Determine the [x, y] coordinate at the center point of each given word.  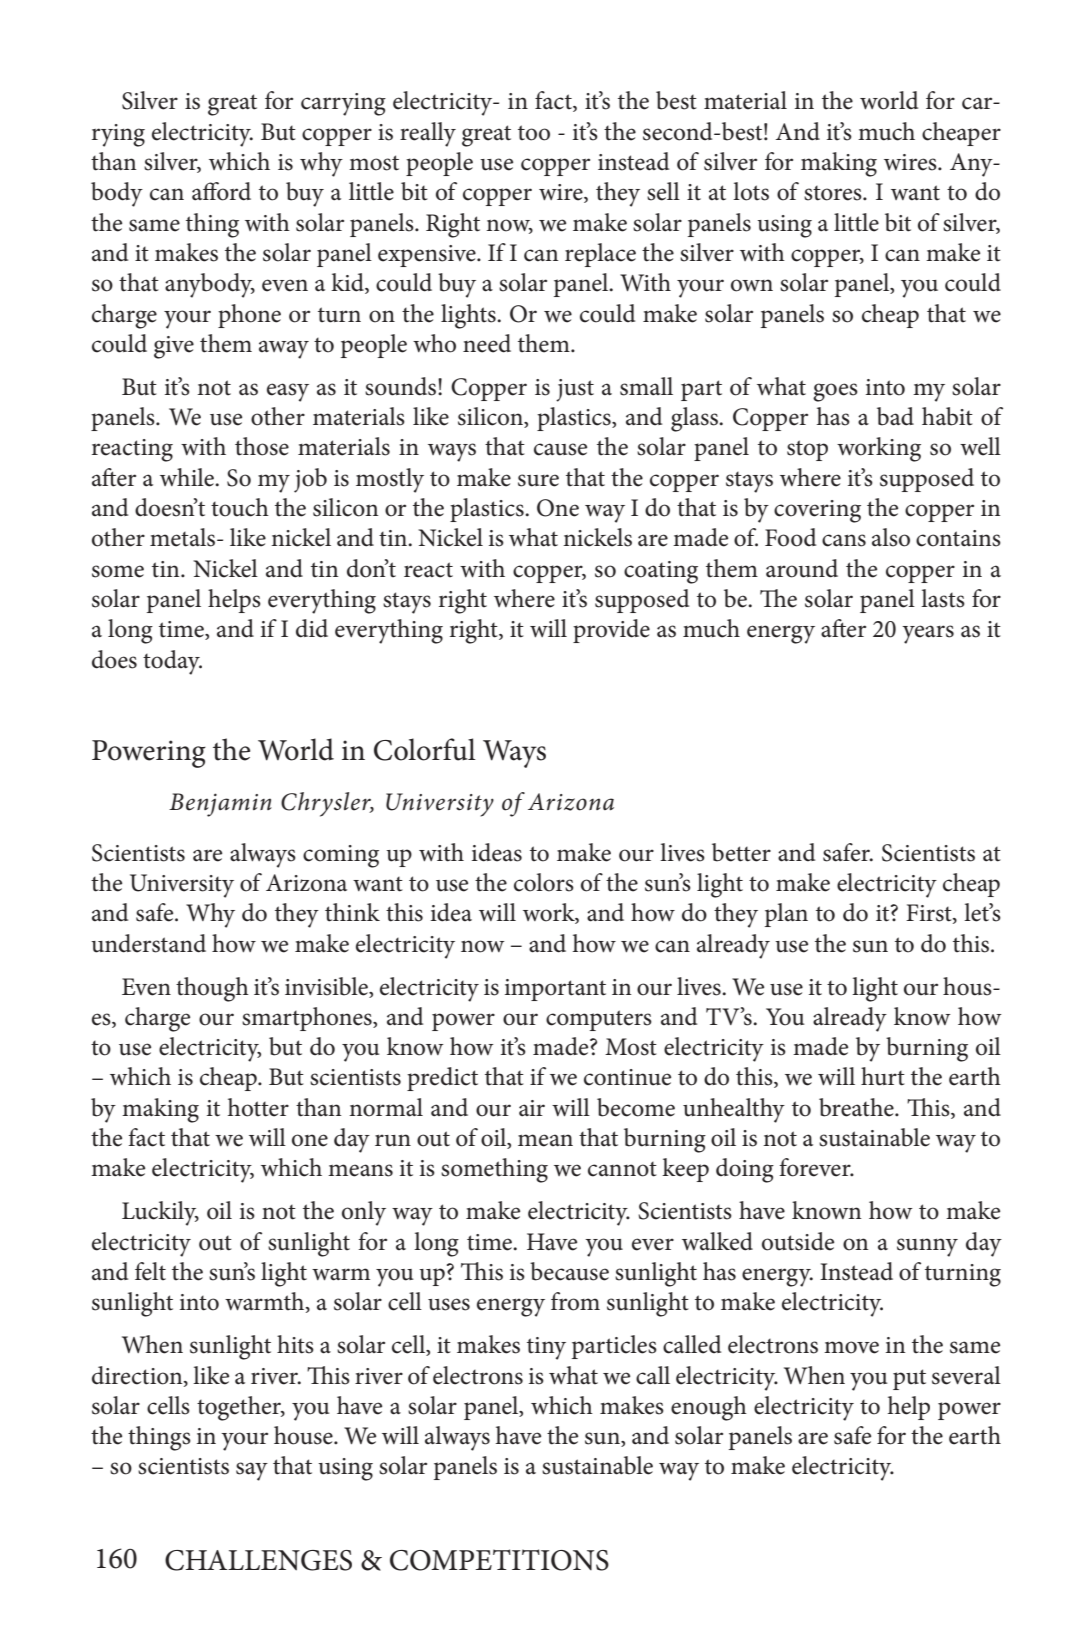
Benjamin [220, 805]
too [534, 133]
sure [538, 480]
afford [221, 191]
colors [544, 882]
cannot [622, 1169]
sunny [927, 1247]
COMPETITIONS [499, 1560]
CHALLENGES [258, 1560]
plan [786, 915]
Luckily [160, 1213]
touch [240, 507]
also [891, 537]
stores [834, 193]
